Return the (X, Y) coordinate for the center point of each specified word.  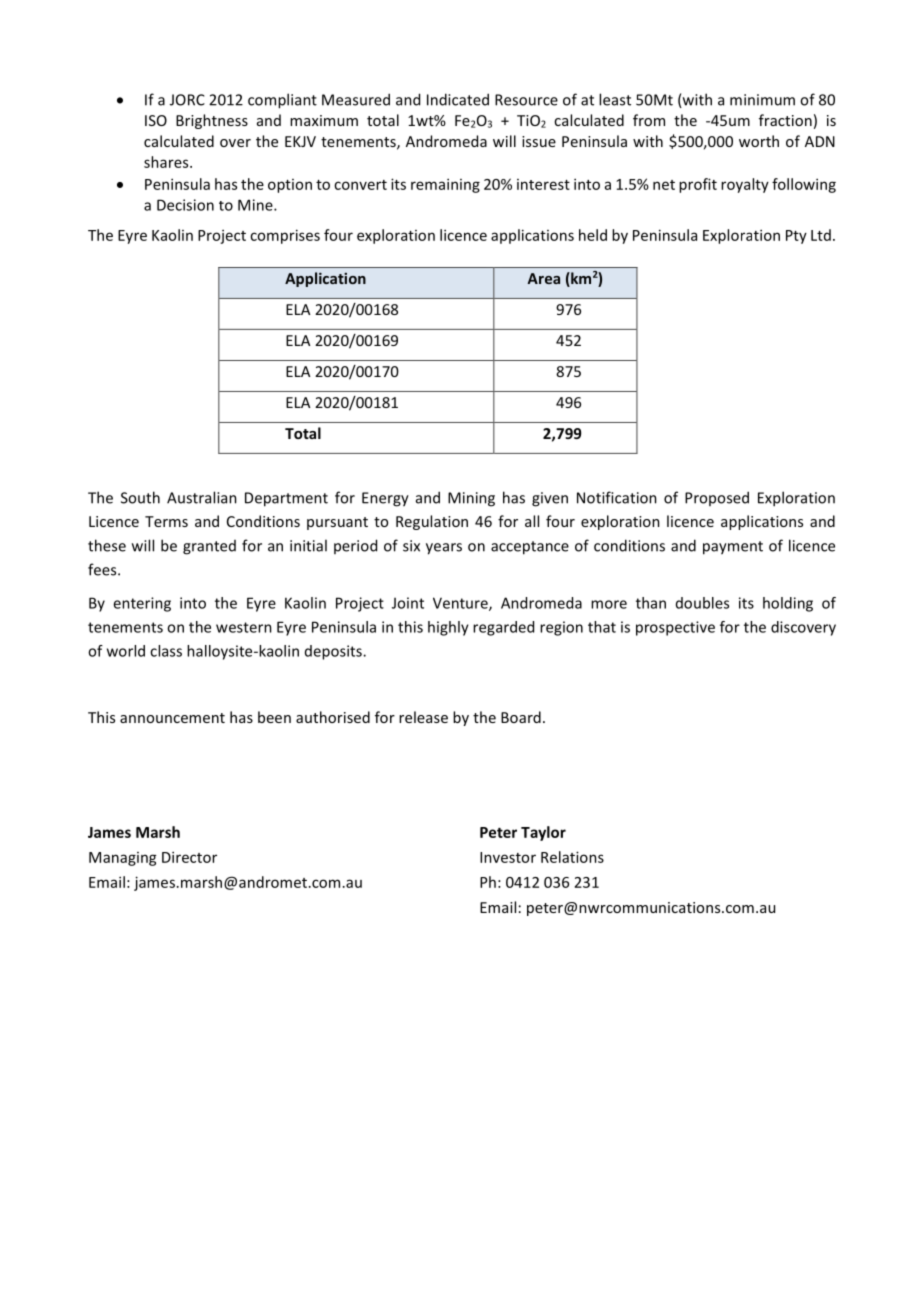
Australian (202, 497)
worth (759, 141)
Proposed (717, 498)
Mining (471, 499)
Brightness (212, 121)
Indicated (458, 99)
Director (189, 857)
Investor (508, 857)
